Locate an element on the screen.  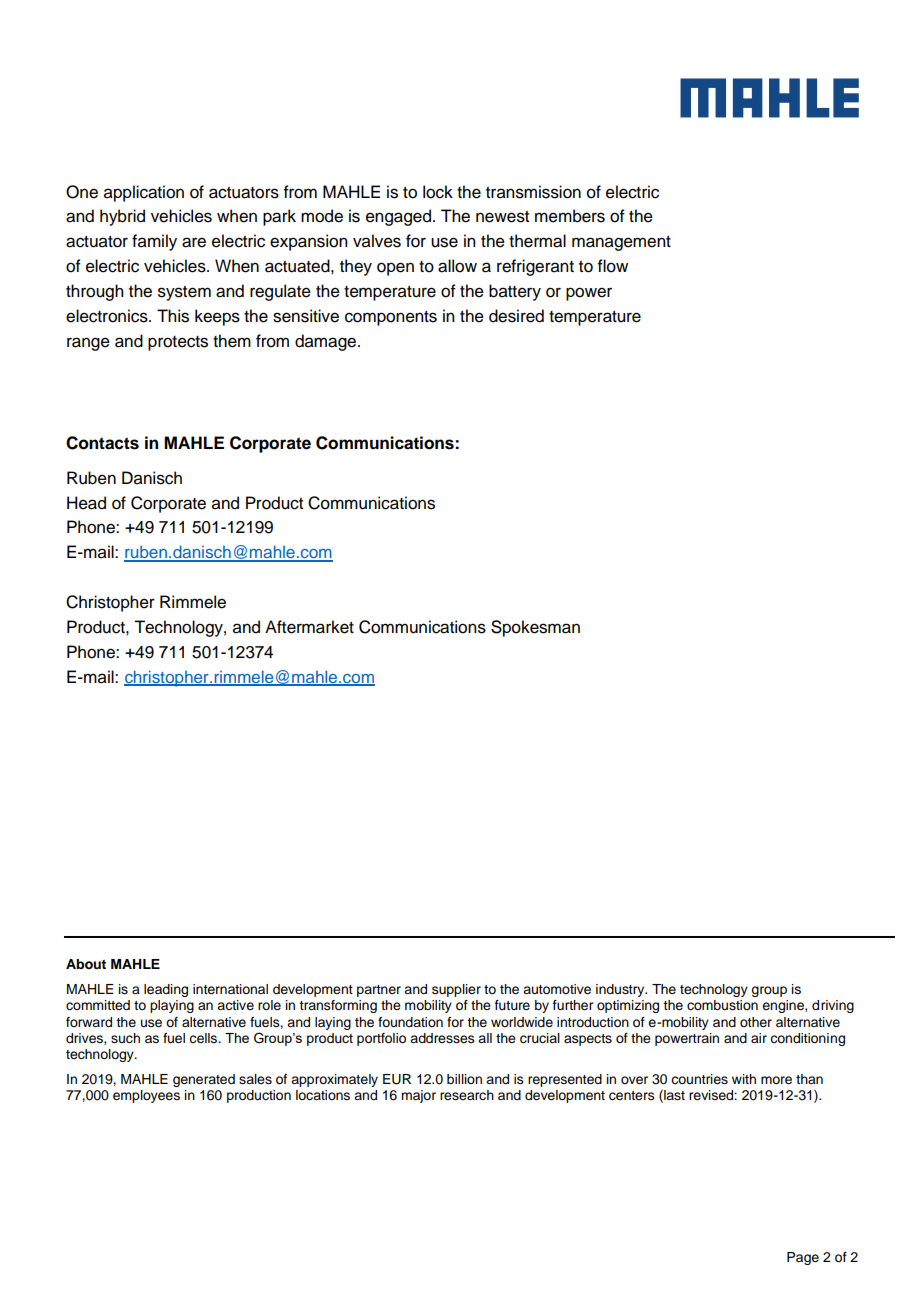
management is located at coordinates (621, 243).
